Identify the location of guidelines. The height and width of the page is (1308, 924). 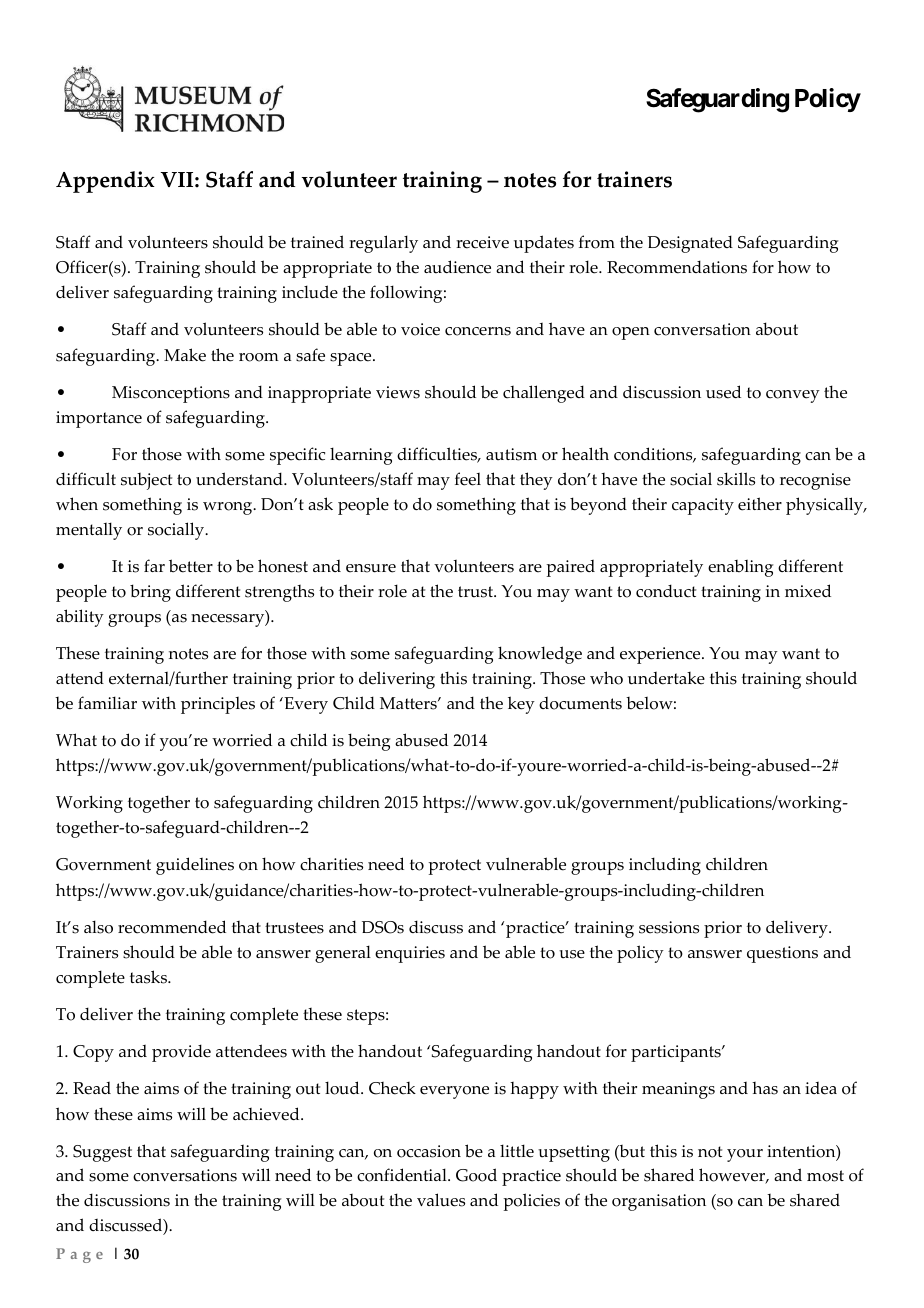
(195, 866).
